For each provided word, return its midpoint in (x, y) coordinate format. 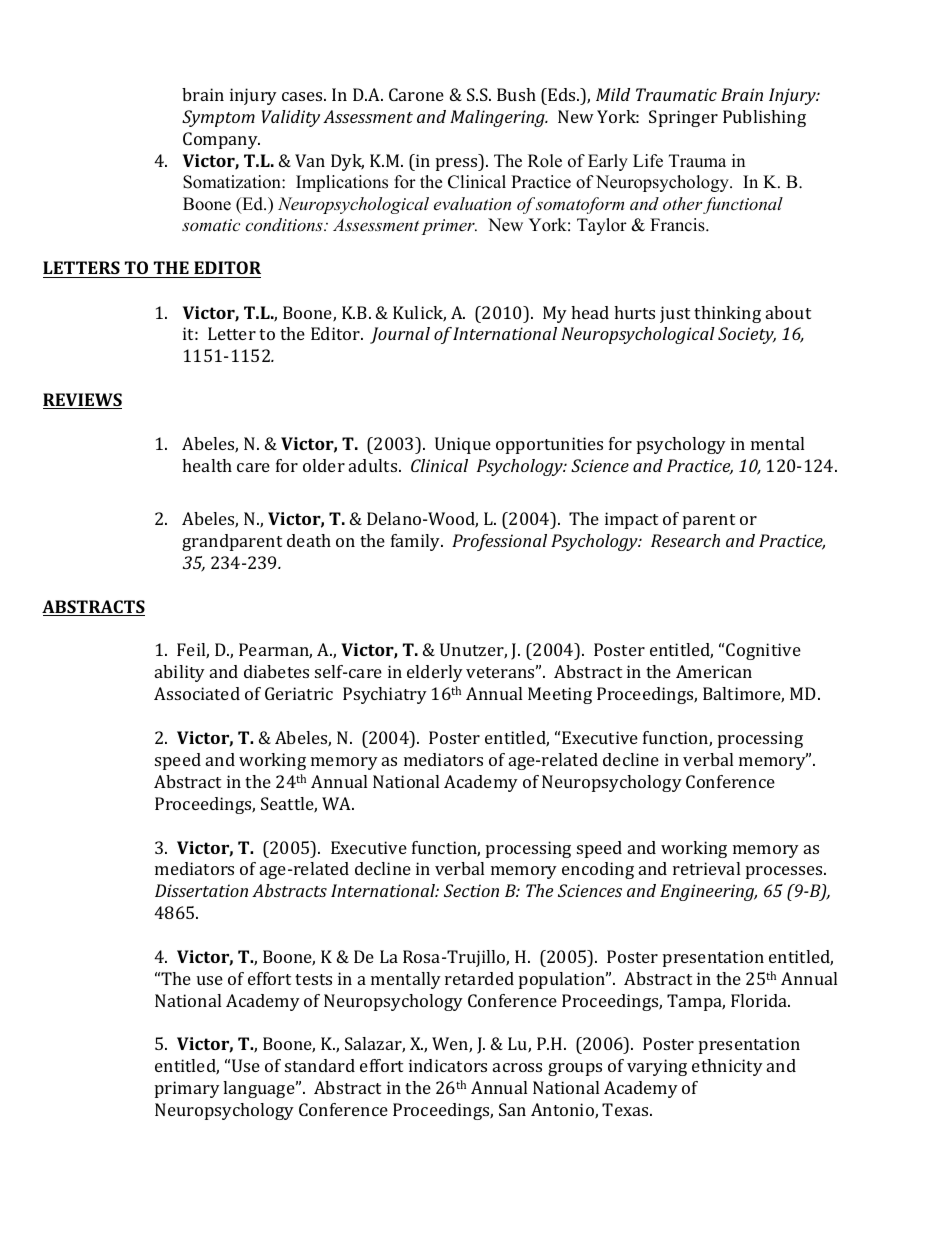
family (417, 542)
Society (747, 335)
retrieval (706, 868)
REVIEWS (82, 401)
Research (685, 540)
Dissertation (201, 890)
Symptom (218, 118)
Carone (416, 94)
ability (180, 673)
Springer (683, 118)
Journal (400, 335)
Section (471, 890)
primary (187, 1089)
